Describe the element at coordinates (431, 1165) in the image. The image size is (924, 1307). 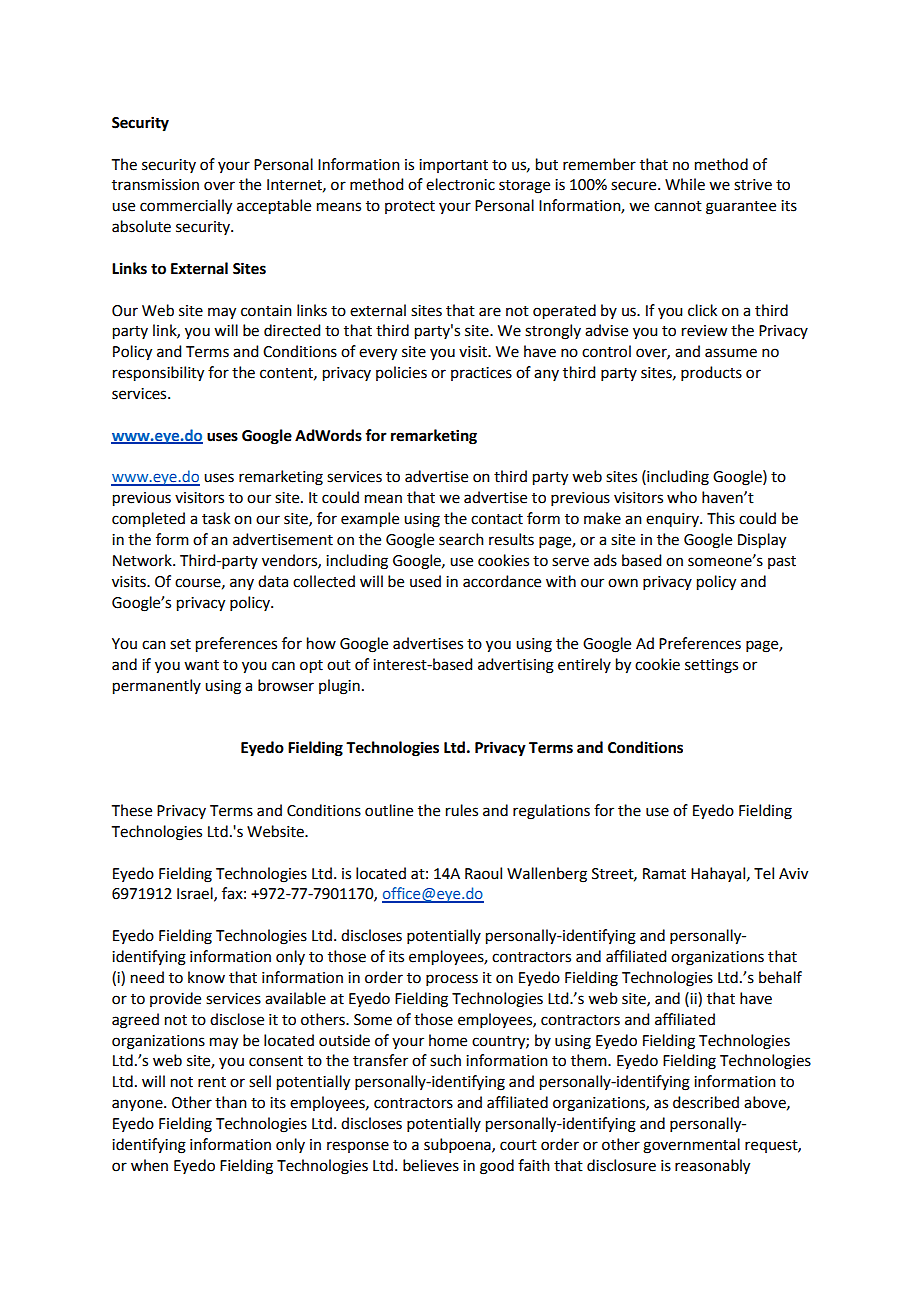
I see `believes` at that location.
